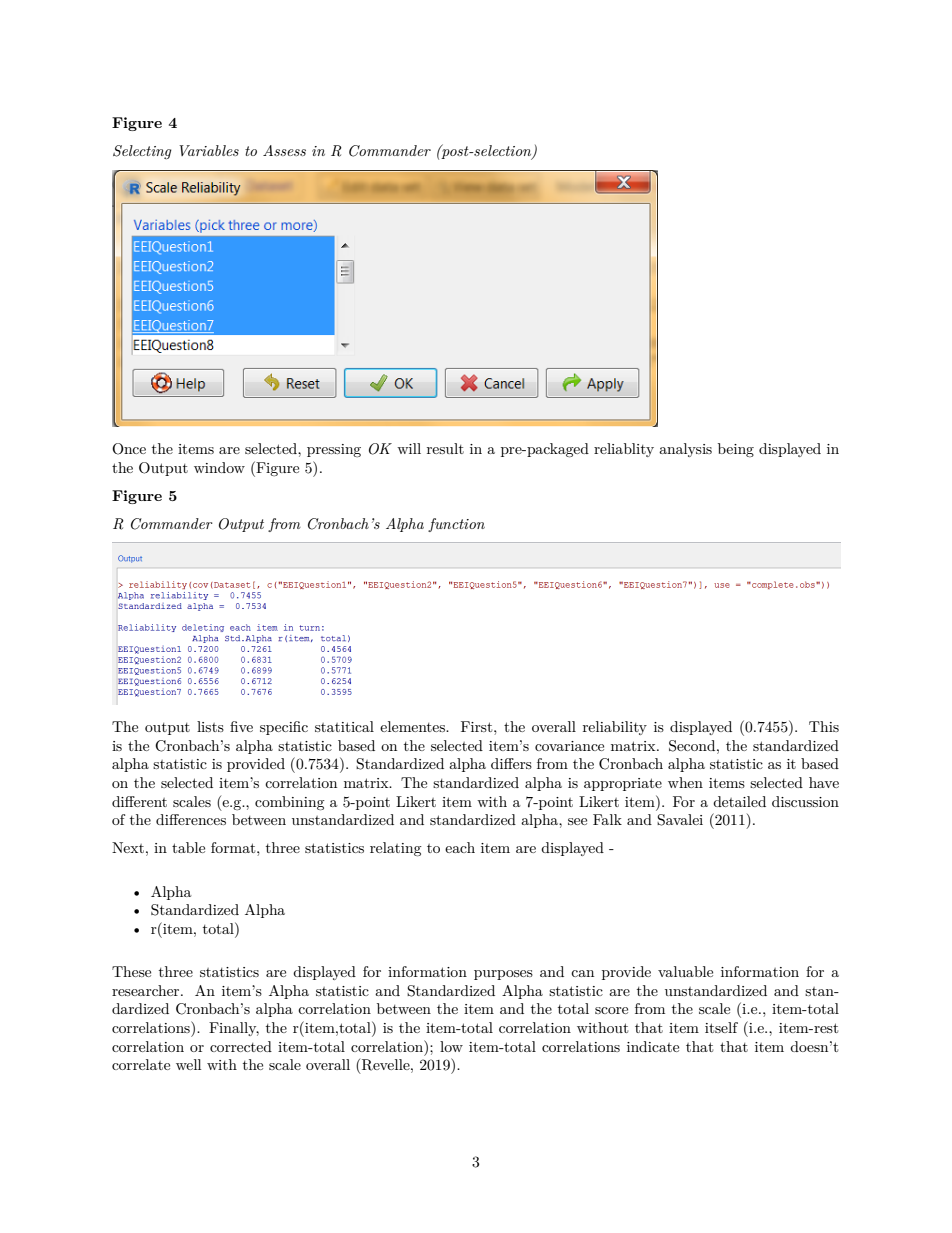  I want to click on differs, so click(511, 763).
